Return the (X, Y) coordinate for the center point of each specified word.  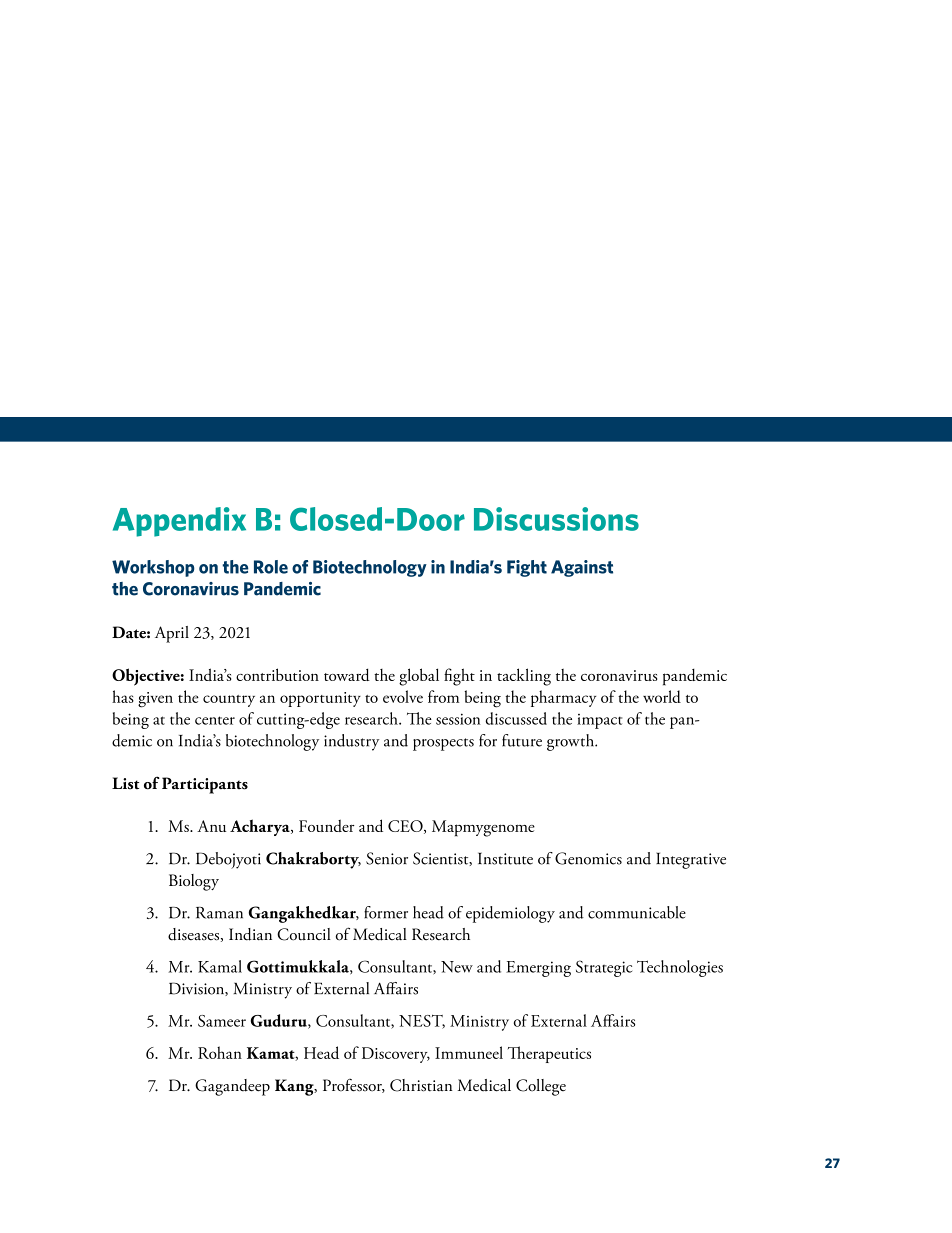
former (386, 912)
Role (271, 567)
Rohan (220, 1052)
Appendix (179, 522)
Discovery (396, 1055)
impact (599, 721)
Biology (194, 882)
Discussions (556, 519)
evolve (403, 696)
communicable (637, 912)
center (215, 720)
